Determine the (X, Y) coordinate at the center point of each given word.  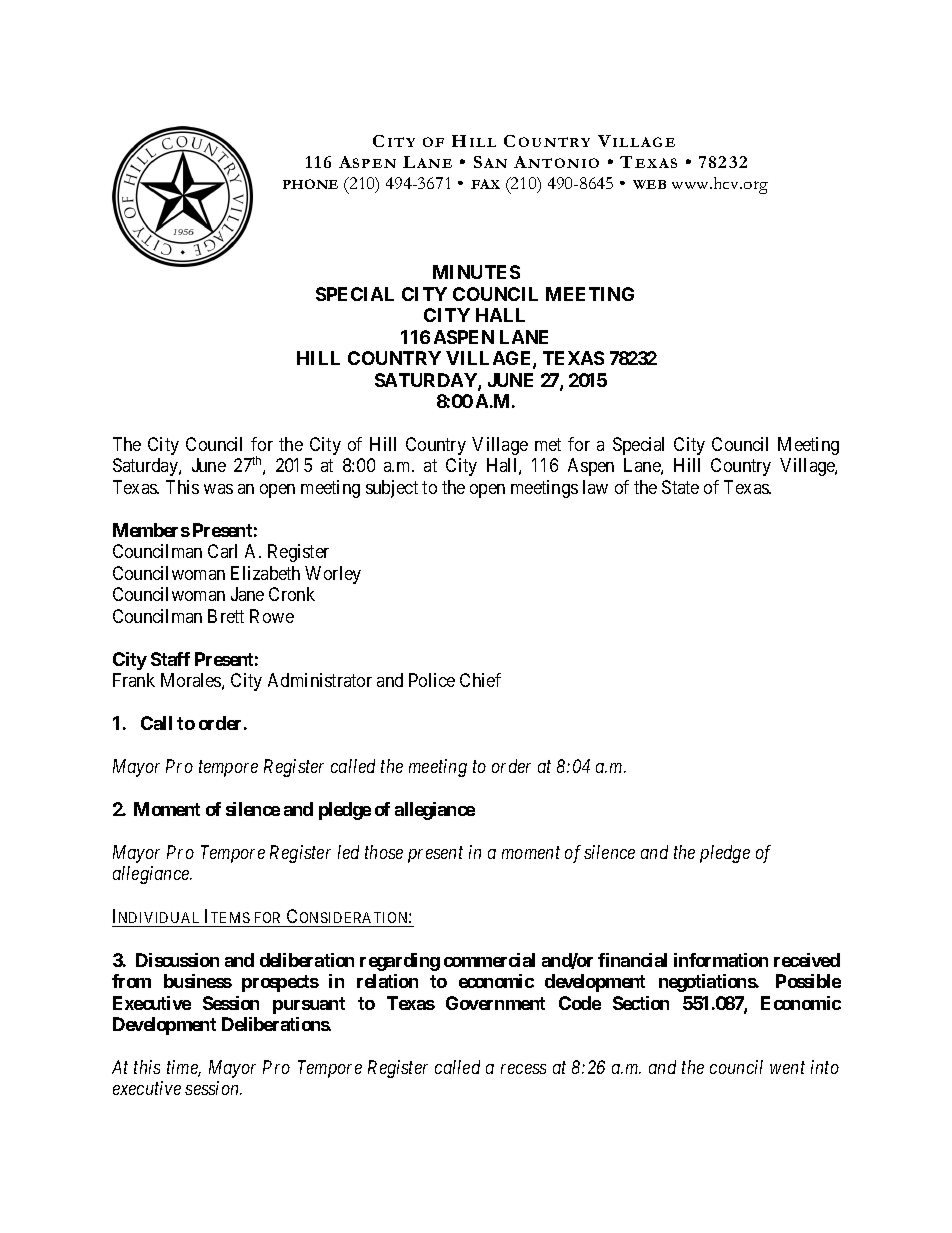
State (680, 487)
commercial (489, 960)
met (548, 444)
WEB (649, 184)
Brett (226, 616)
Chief (480, 680)
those (384, 852)
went (787, 1068)
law (595, 487)
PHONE (310, 184)
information (721, 960)
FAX (485, 184)
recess (523, 1069)
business (198, 981)
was (218, 489)
